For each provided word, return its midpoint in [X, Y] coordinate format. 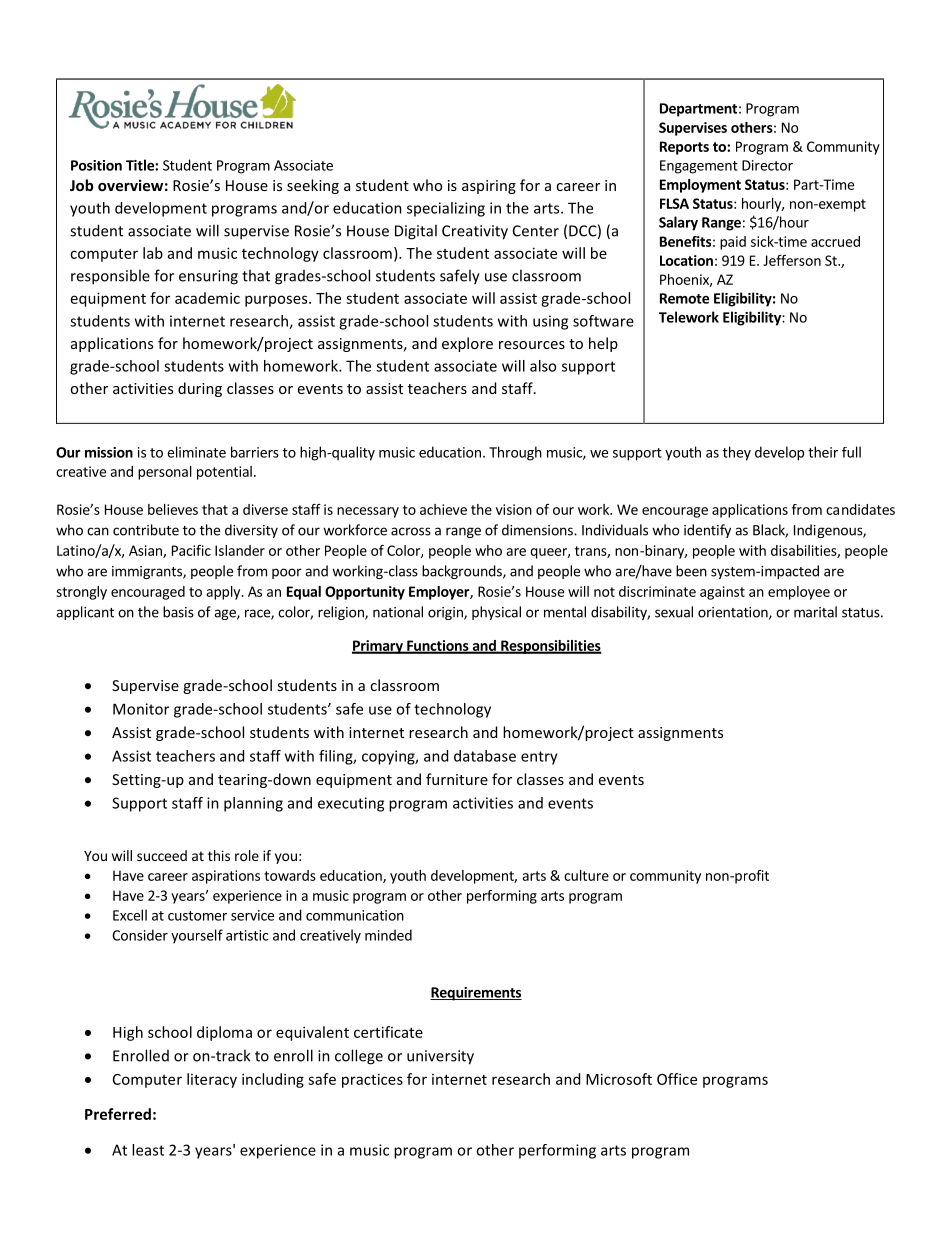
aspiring [489, 187]
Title [141, 165]
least [148, 1150]
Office [677, 1079]
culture [586, 875]
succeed [162, 855]
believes [173, 509]
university [440, 1057]
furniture [457, 779]
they [737, 453]
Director [767, 165]
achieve [443, 509]
